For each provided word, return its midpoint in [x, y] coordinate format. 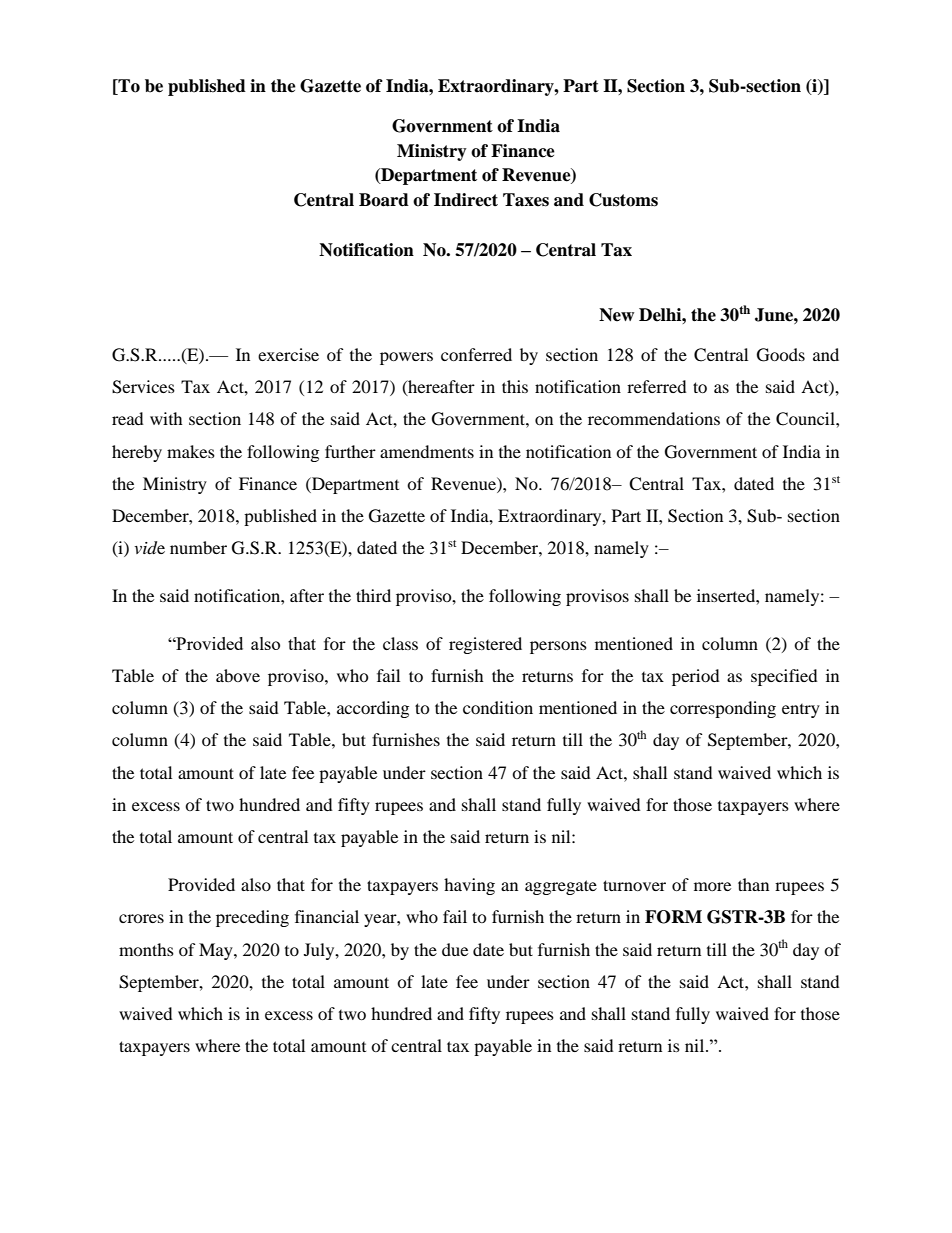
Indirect [466, 200]
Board [384, 200]
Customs [623, 200]
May [217, 951]
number [198, 547]
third [373, 595]
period [696, 677]
